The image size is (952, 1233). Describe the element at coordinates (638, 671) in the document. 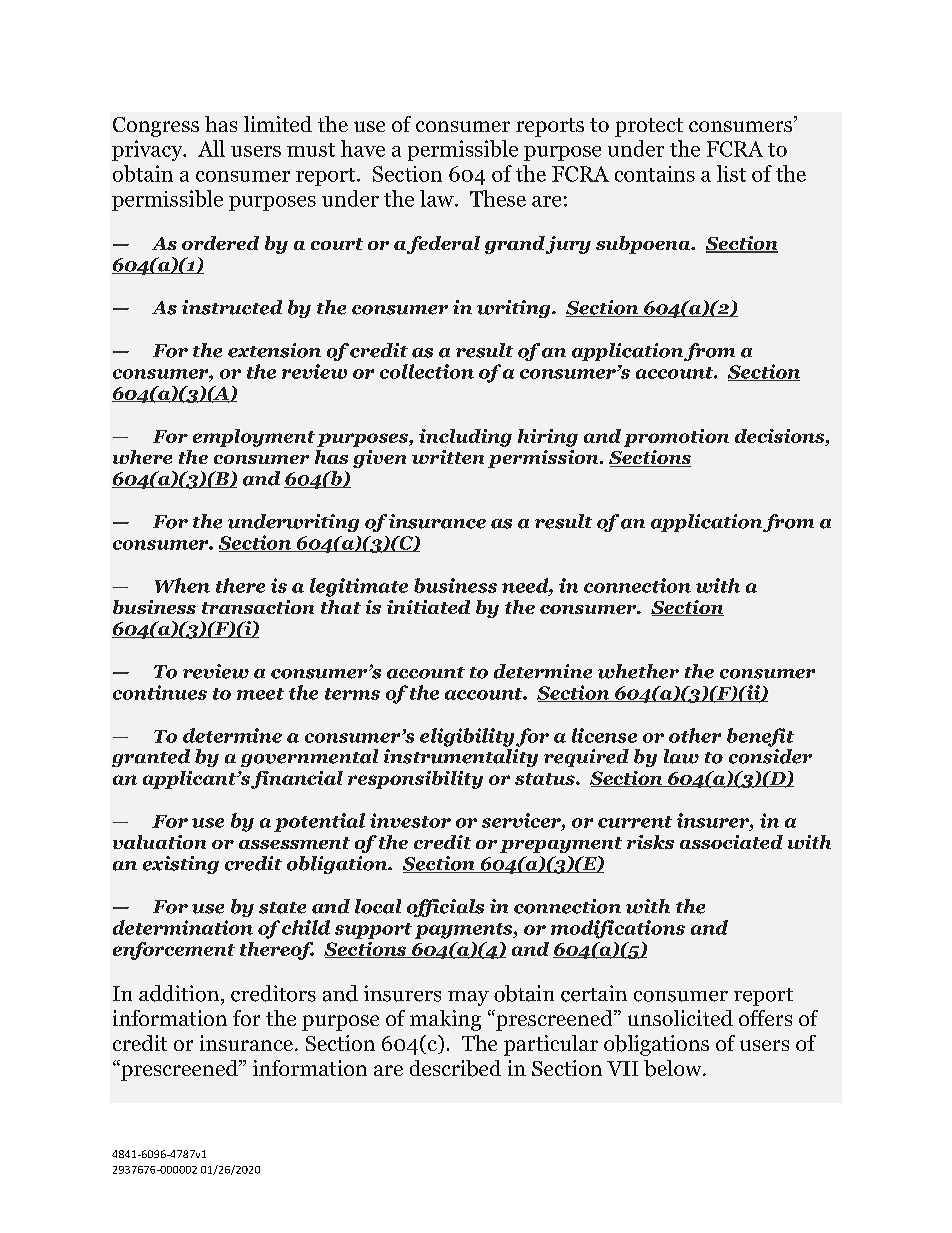

I see `whether` at that location.
